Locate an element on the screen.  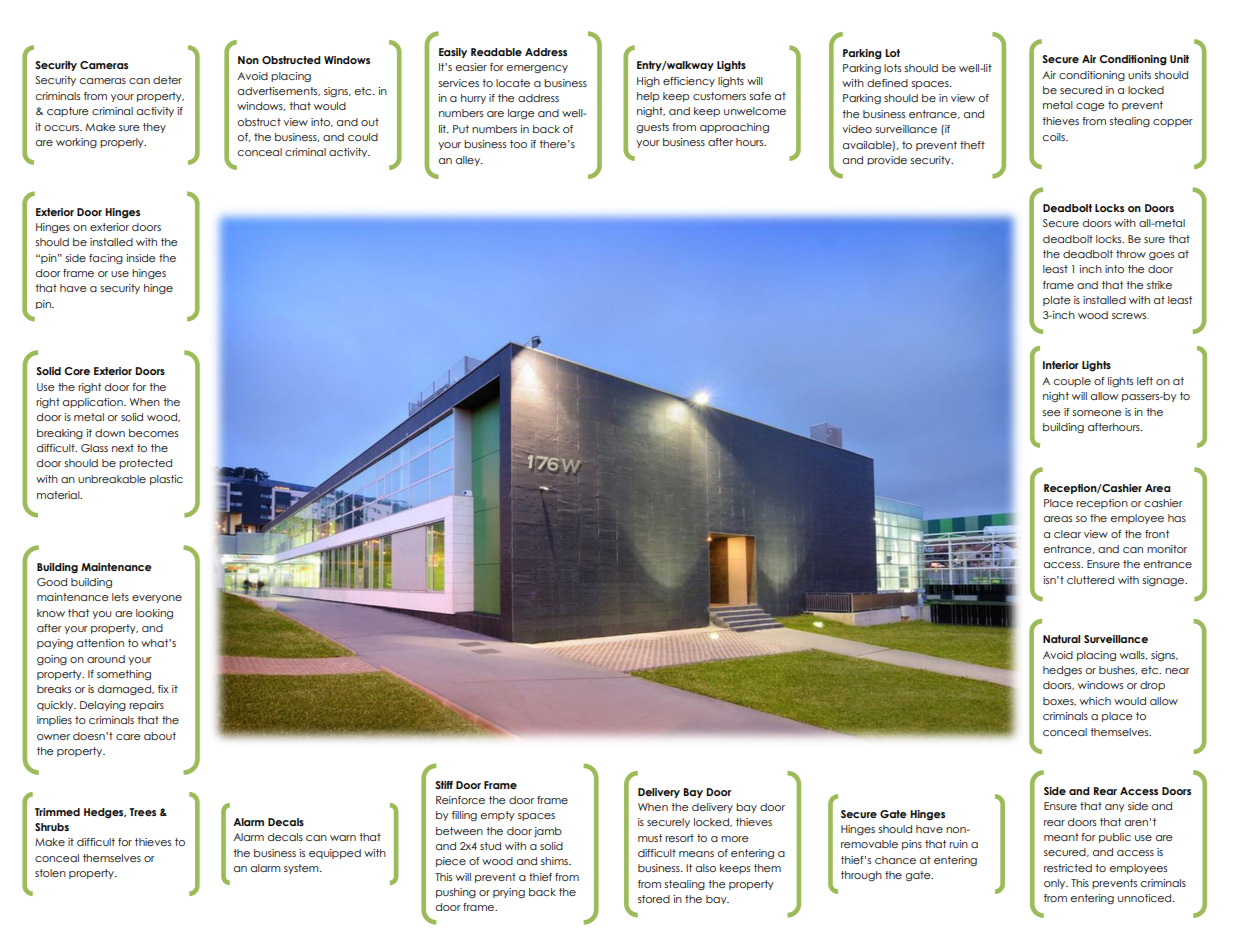
cage is located at coordinates (1090, 107).
